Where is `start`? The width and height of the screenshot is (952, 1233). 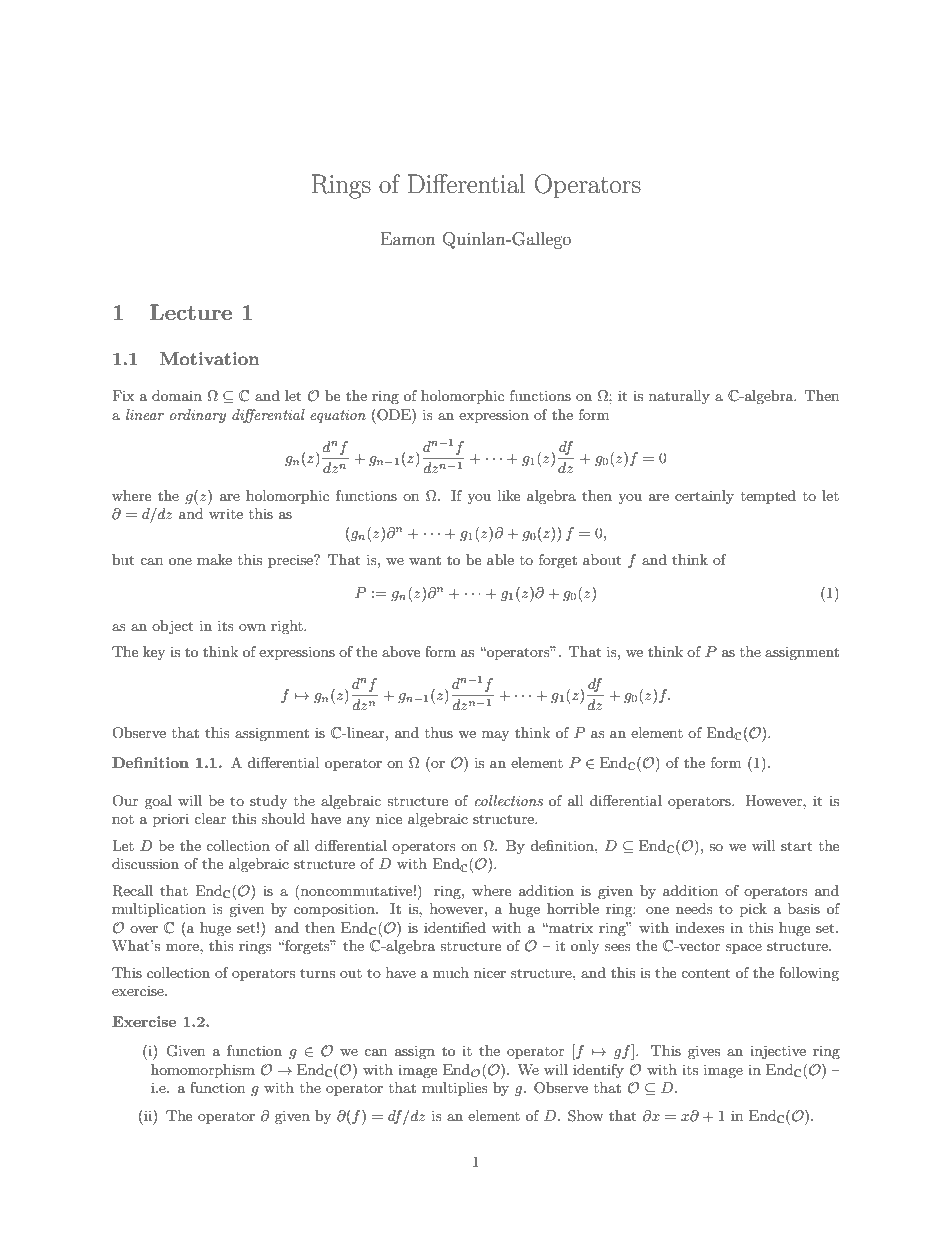
start is located at coordinates (796, 846).
